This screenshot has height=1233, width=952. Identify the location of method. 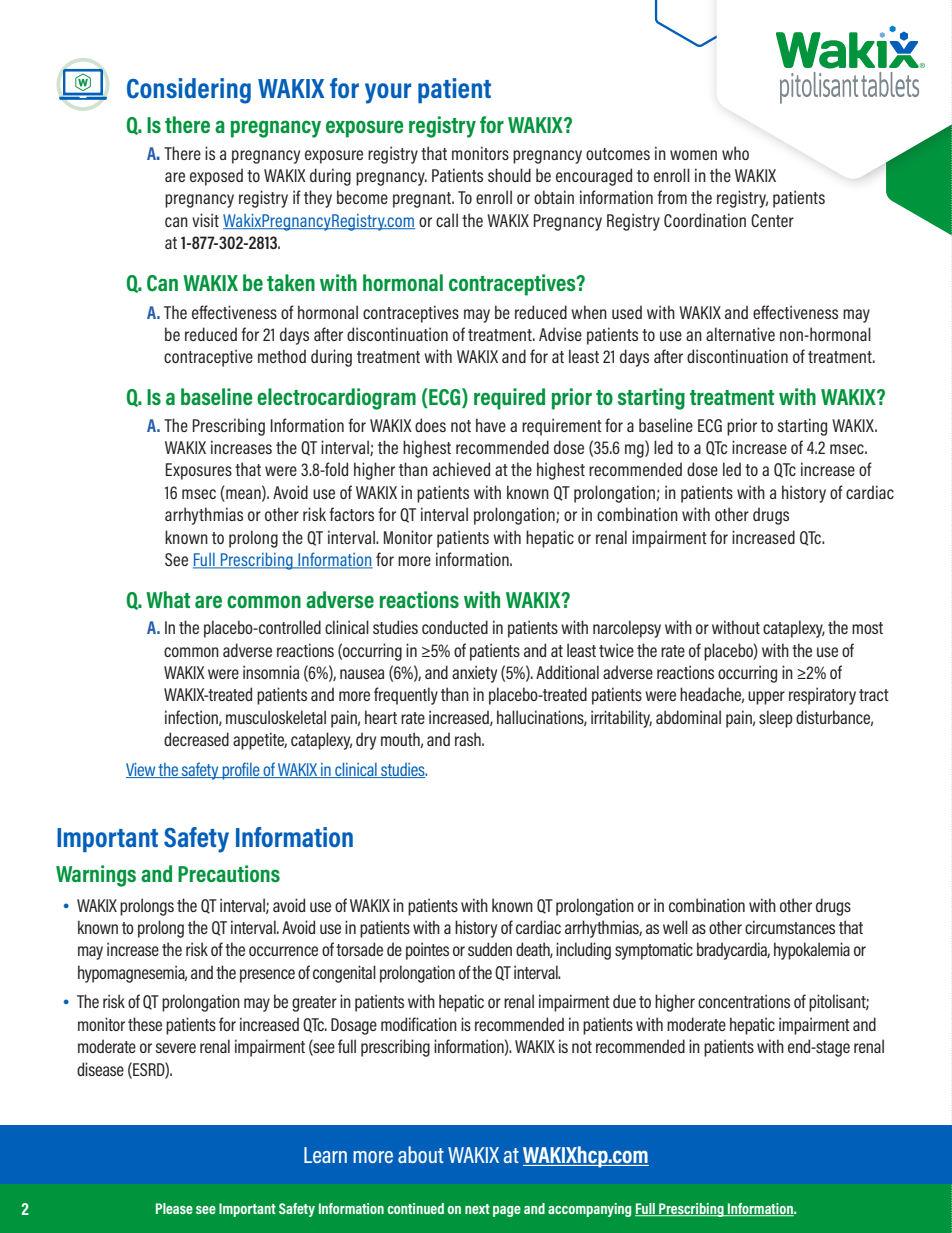
(282, 356).
